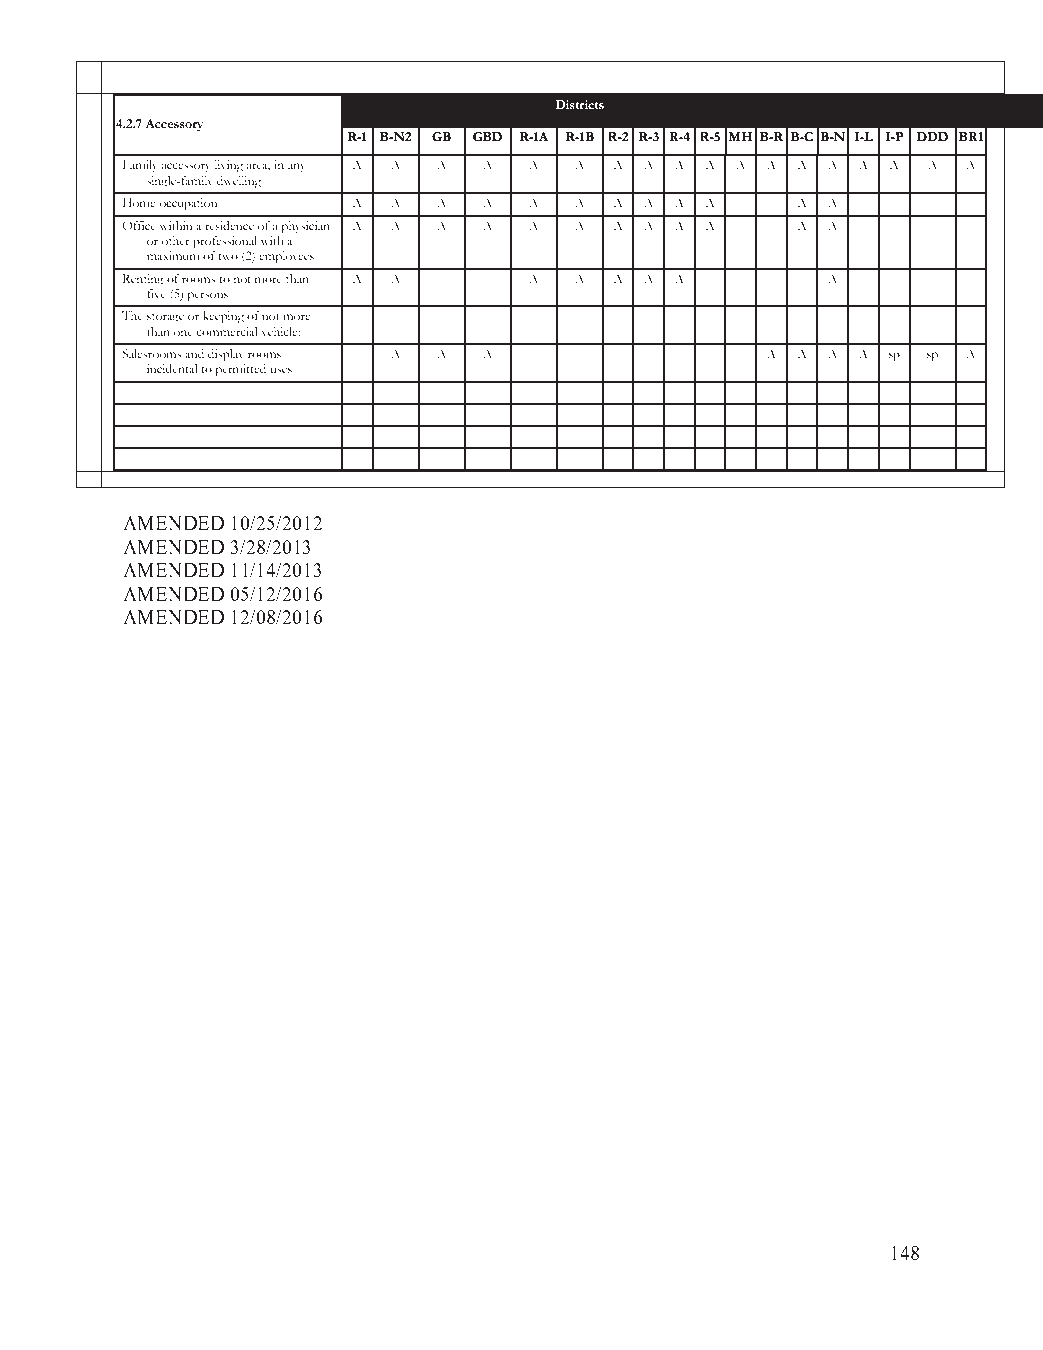 The image size is (1043, 1350). Describe the element at coordinates (305, 227) in the image. I see `physician` at that location.
